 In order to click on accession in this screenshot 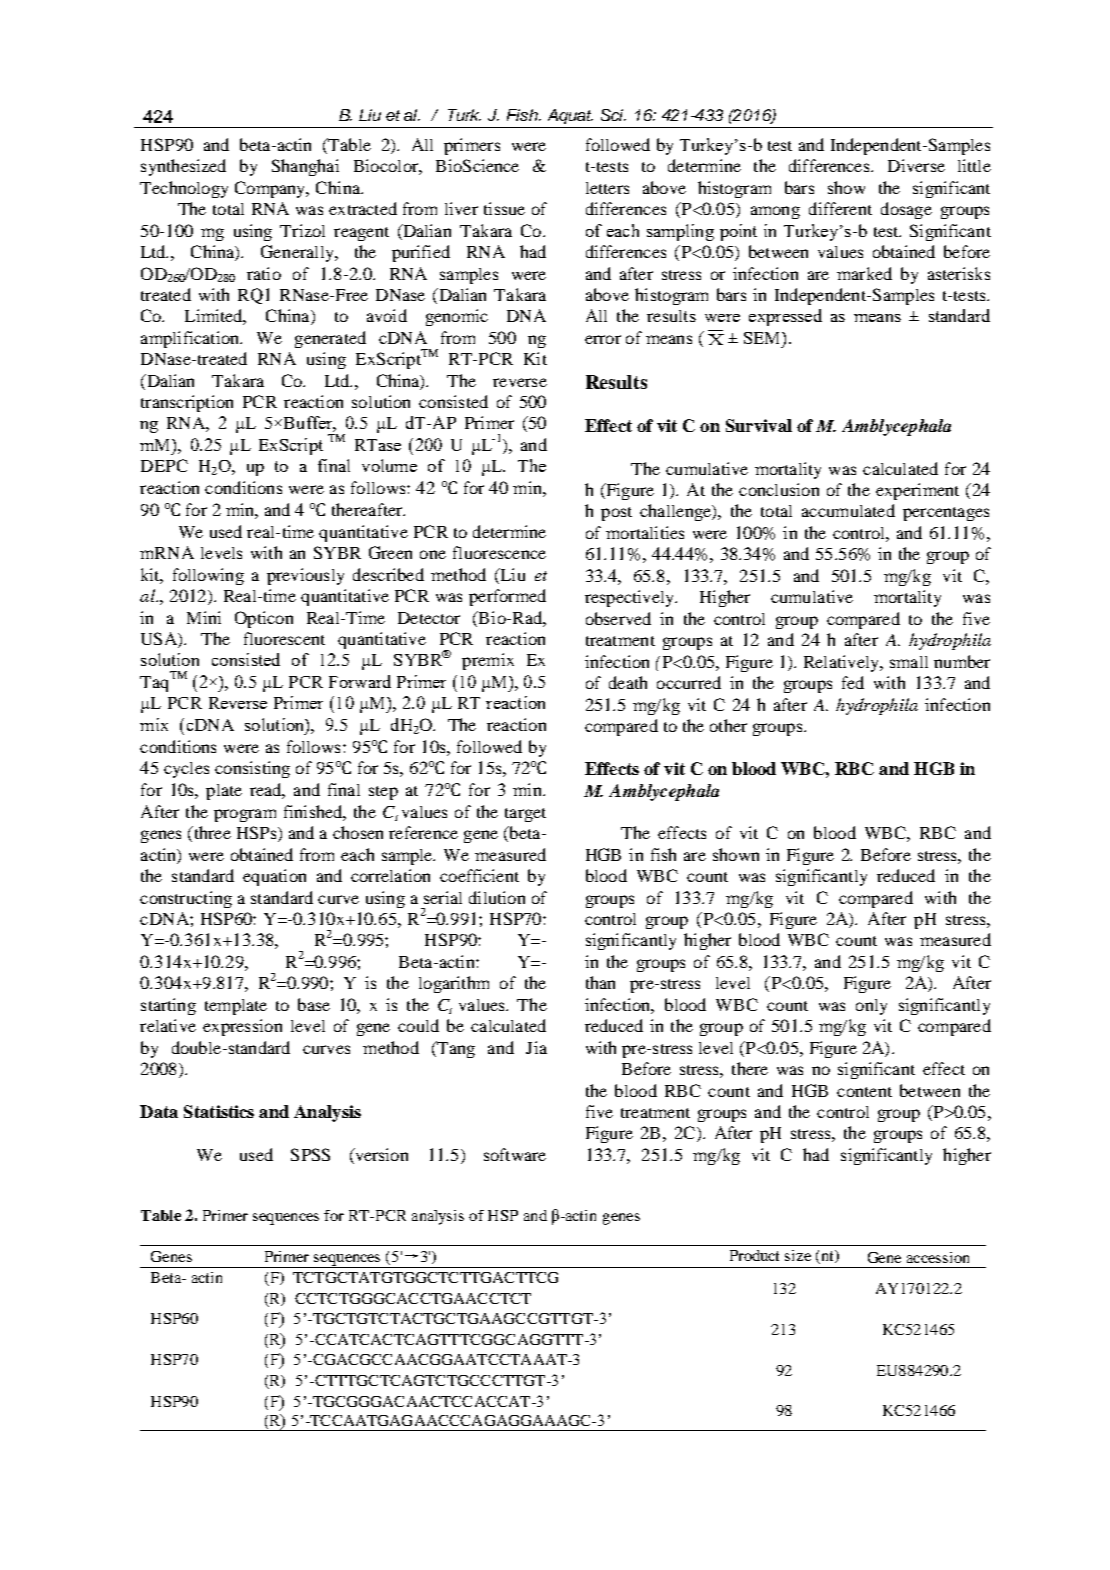, I will do `click(938, 1257)`.
